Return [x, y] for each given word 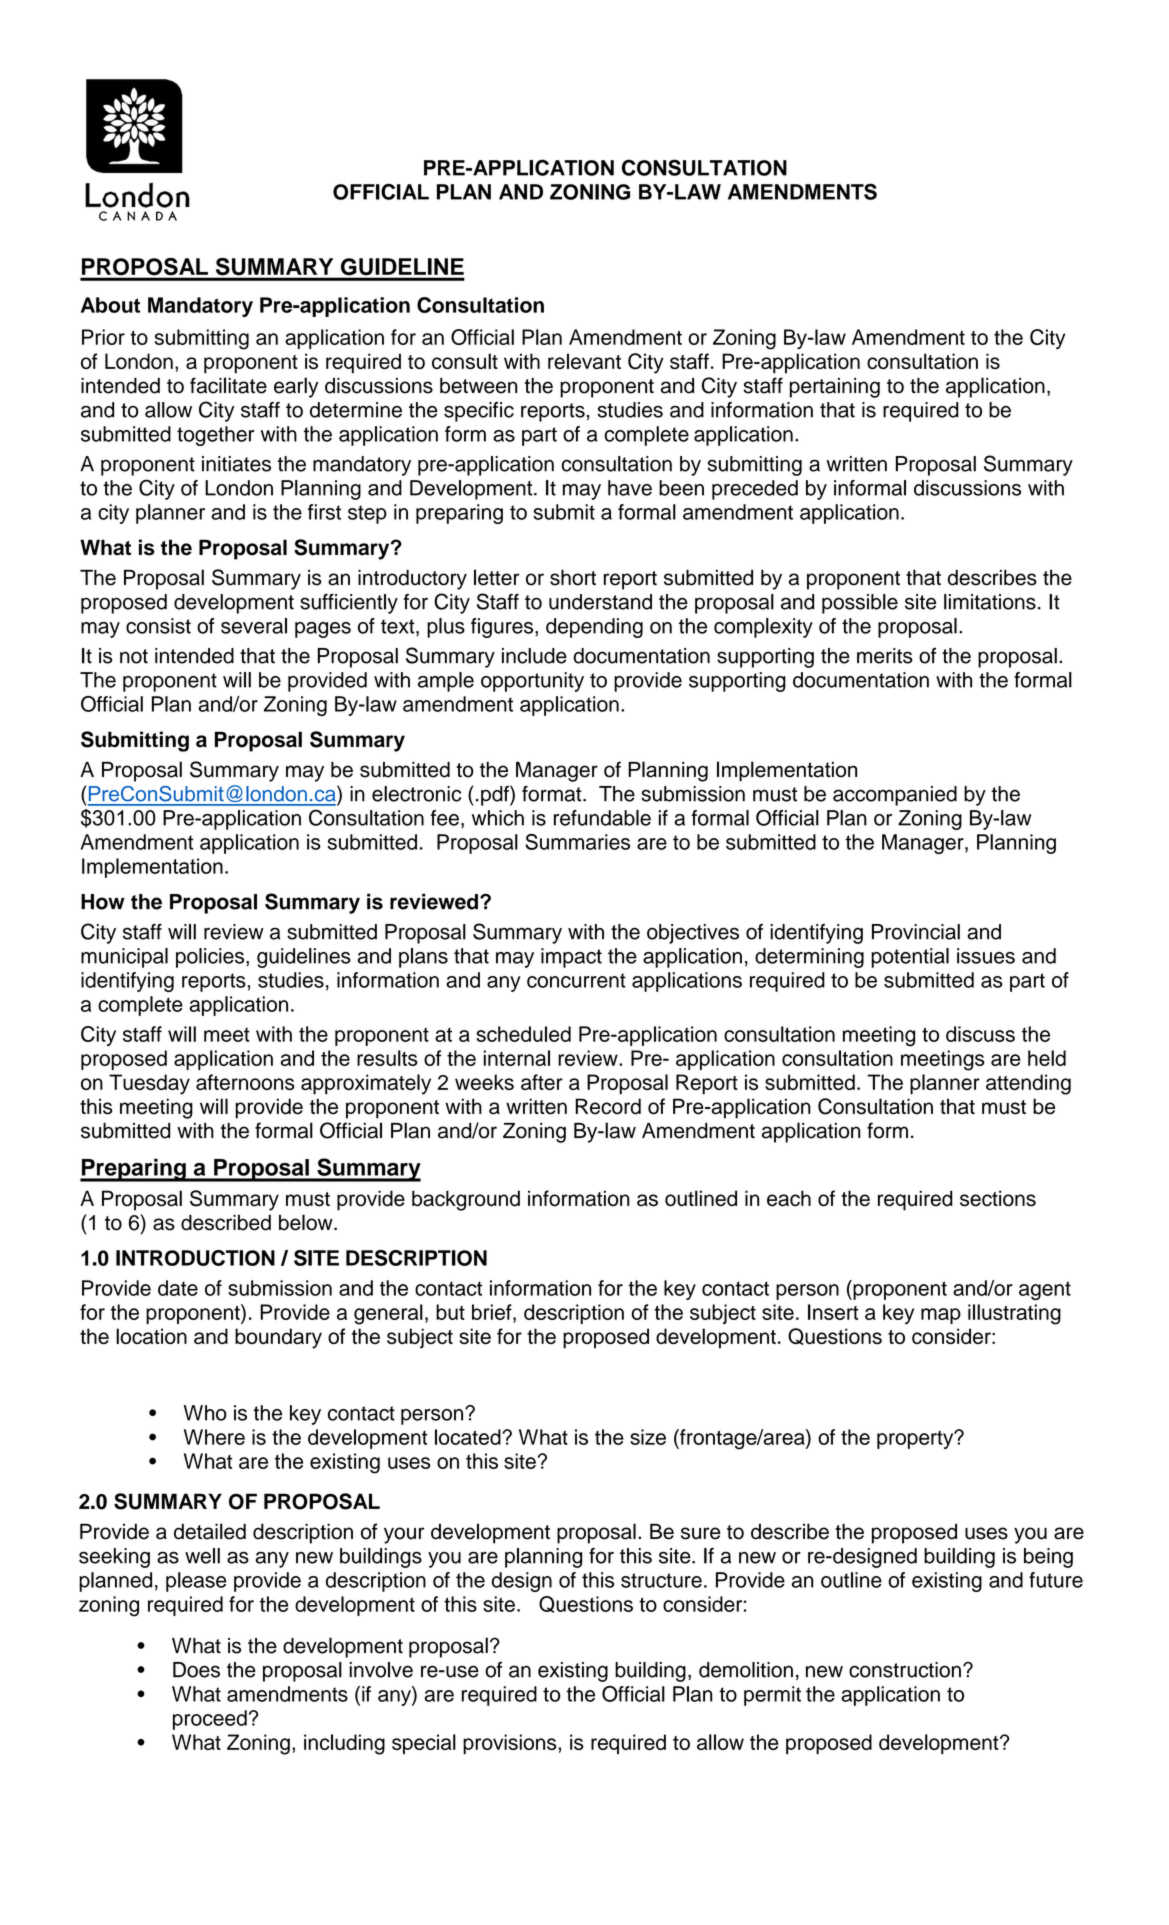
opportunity [532, 682]
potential [910, 958]
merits [884, 656]
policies [211, 958]
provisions [511, 1744]
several [254, 626]
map [941, 1316]
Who [205, 1413]
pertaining [835, 388]
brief [493, 1312]
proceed [210, 1720]
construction [905, 1670]
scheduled [523, 1034]
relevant [584, 361]
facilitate [228, 385]
